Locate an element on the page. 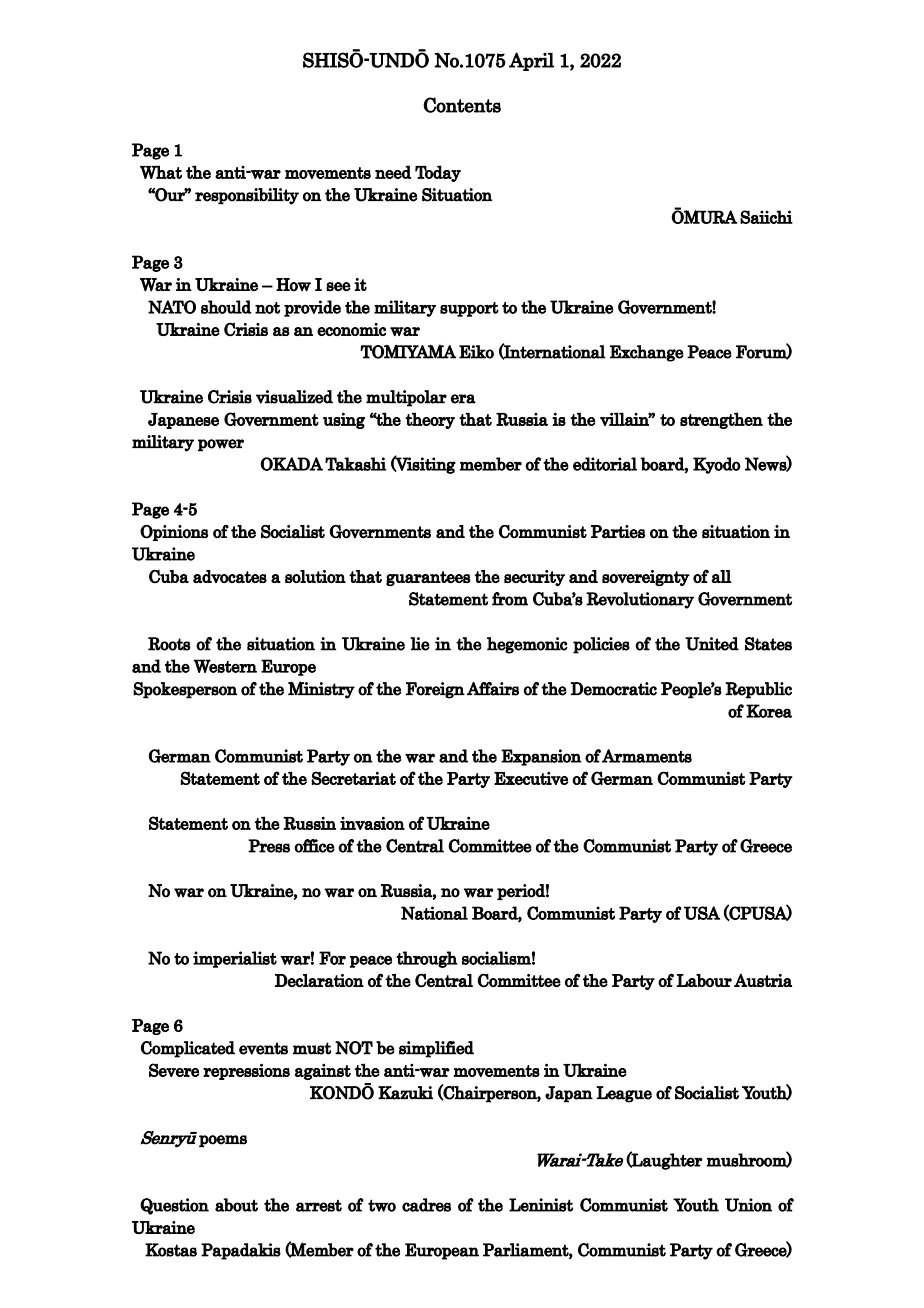 The height and width of the page is (1308, 924). Union is located at coordinates (748, 1205).
